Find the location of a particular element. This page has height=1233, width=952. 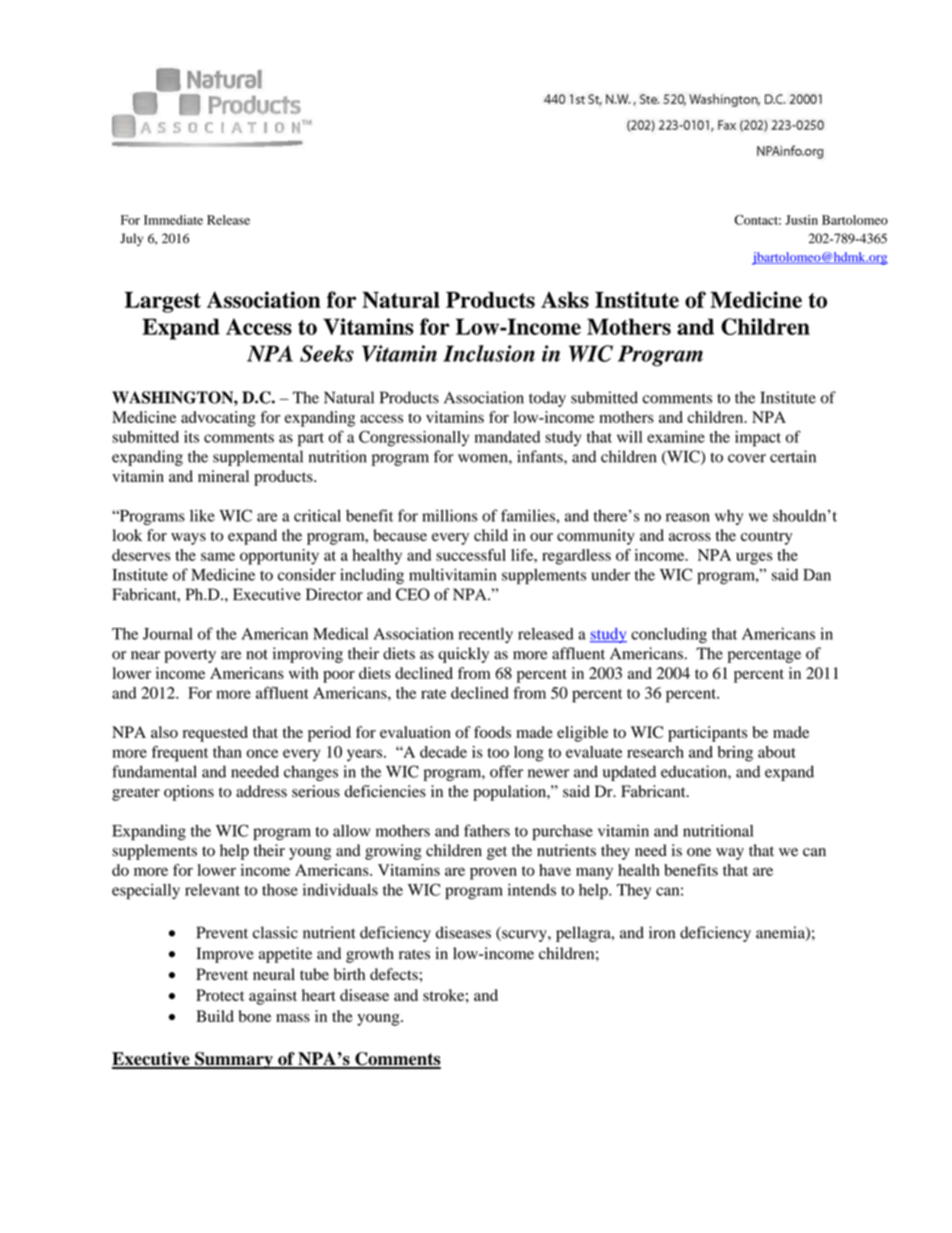

concluding is located at coordinates (669, 635).
